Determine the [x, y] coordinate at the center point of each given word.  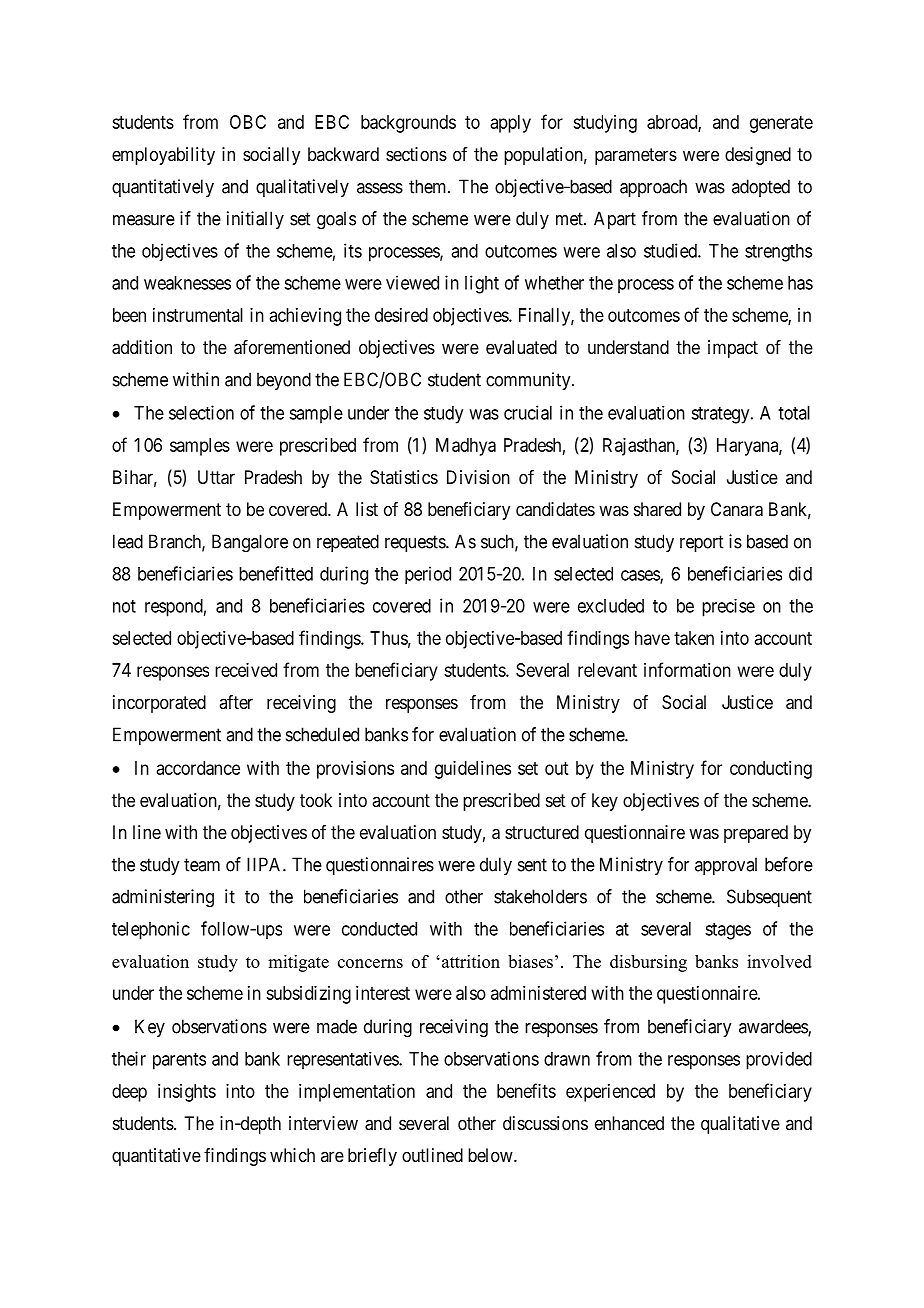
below [491, 1155]
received [246, 670]
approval [726, 866]
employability [163, 156]
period [428, 575]
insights [187, 1093]
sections [416, 154]
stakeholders [540, 896]
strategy [721, 415]
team [202, 865]
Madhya [466, 447]
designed [758, 156]
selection [201, 412]
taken [694, 638]
